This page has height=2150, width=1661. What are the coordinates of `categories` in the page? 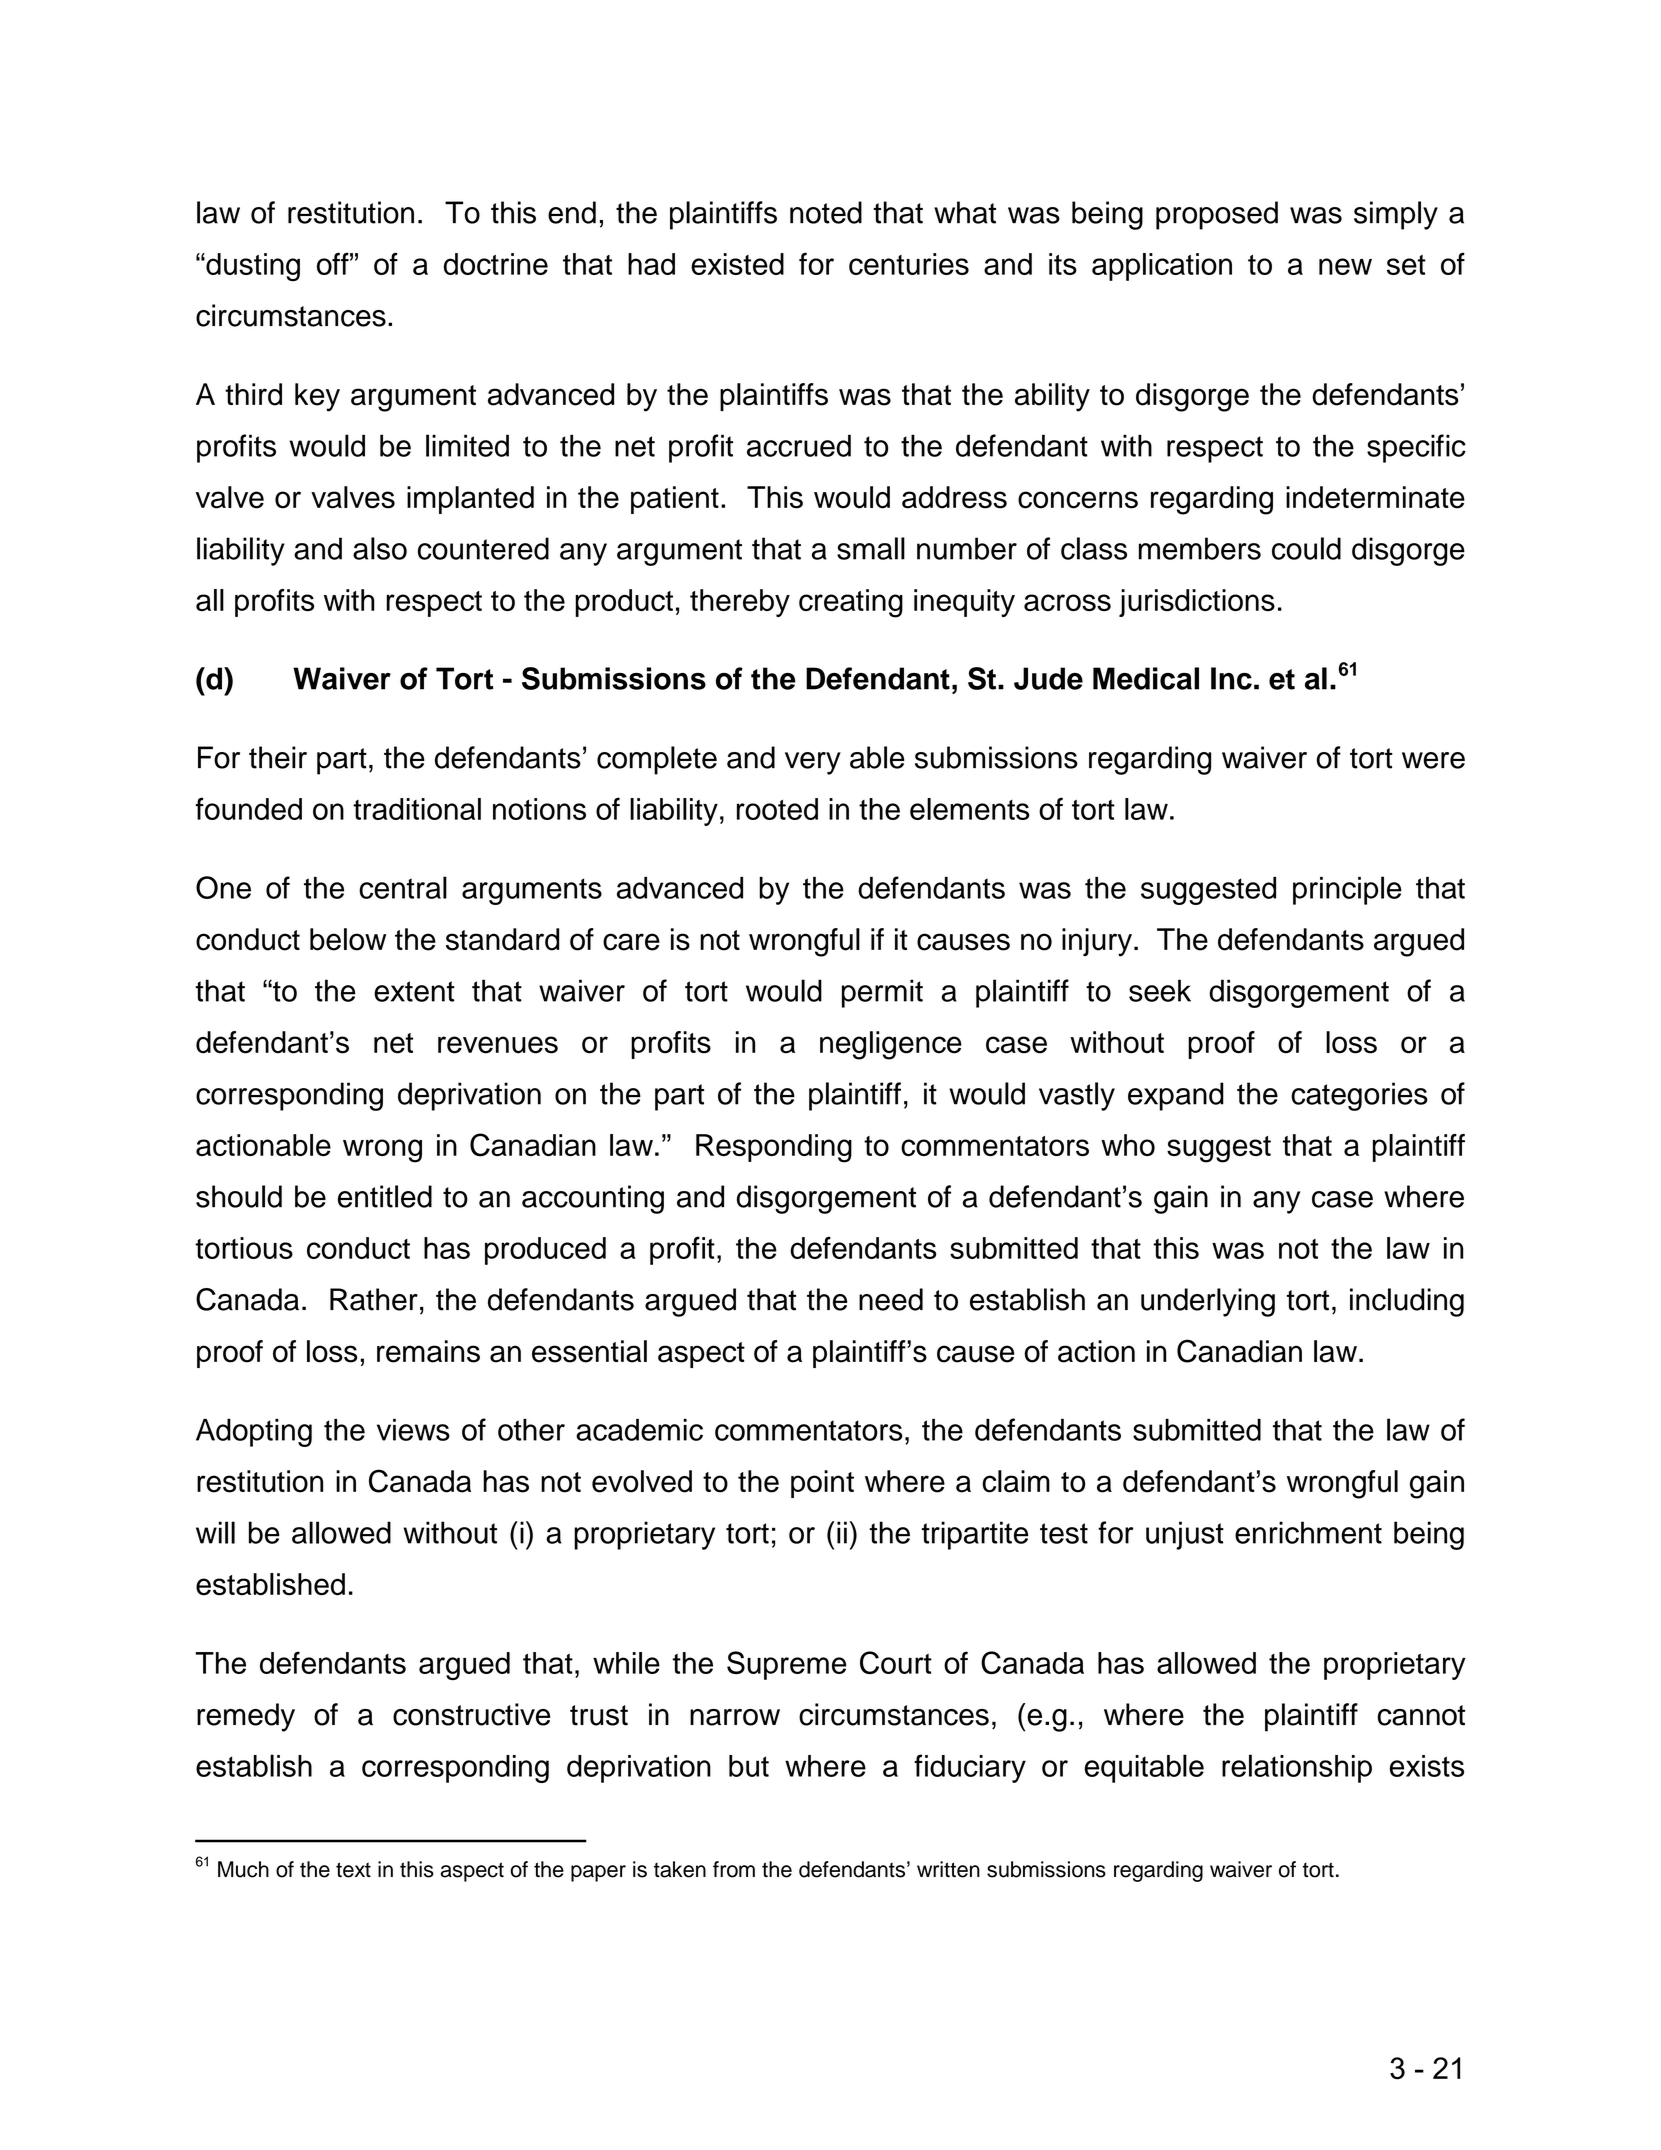 It's located at (1359, 1096).
